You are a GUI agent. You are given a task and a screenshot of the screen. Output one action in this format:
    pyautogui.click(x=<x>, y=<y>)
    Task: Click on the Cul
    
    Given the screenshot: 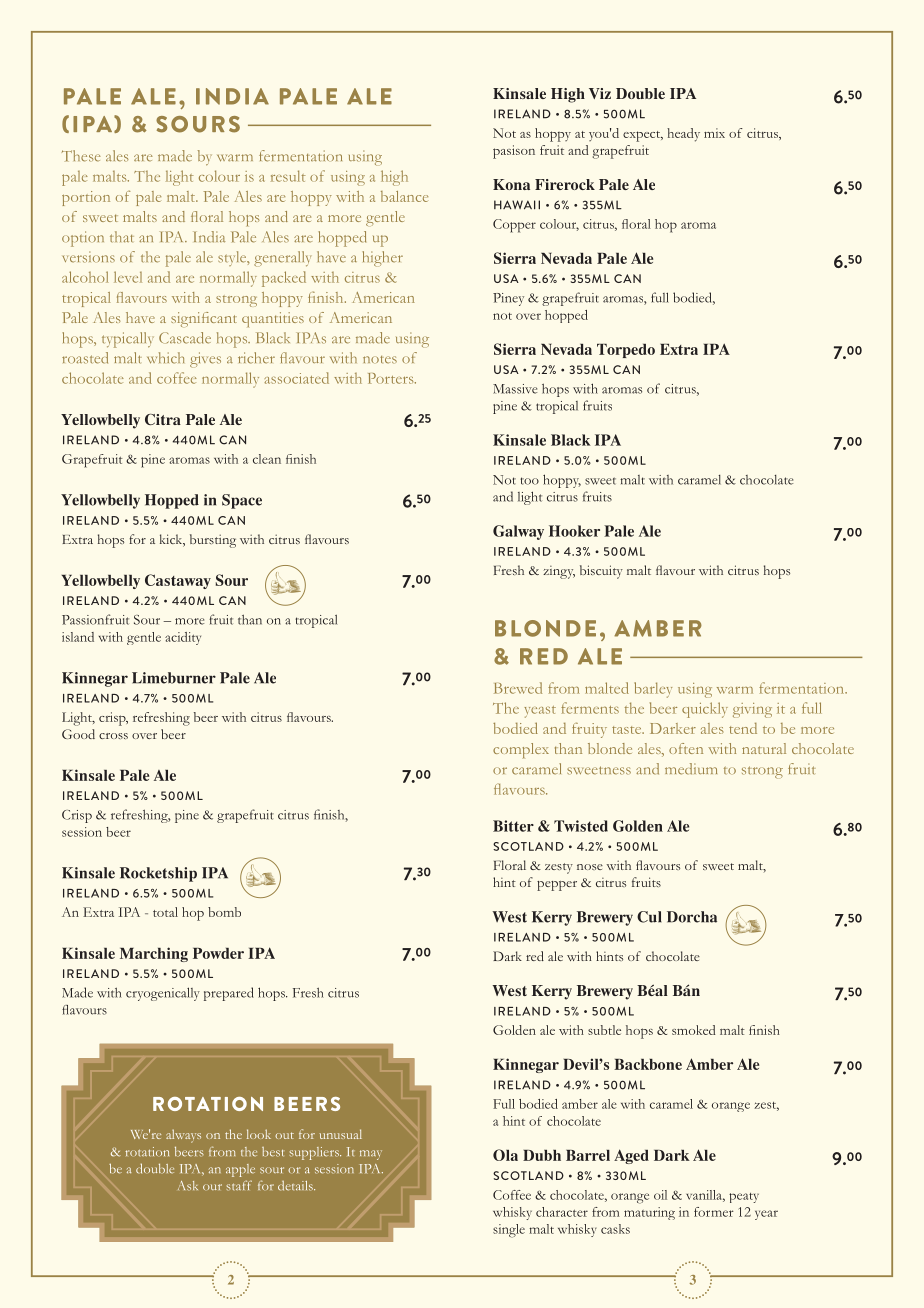 What is the action you would take?
    pyautogui.click(x=649, y=917)
